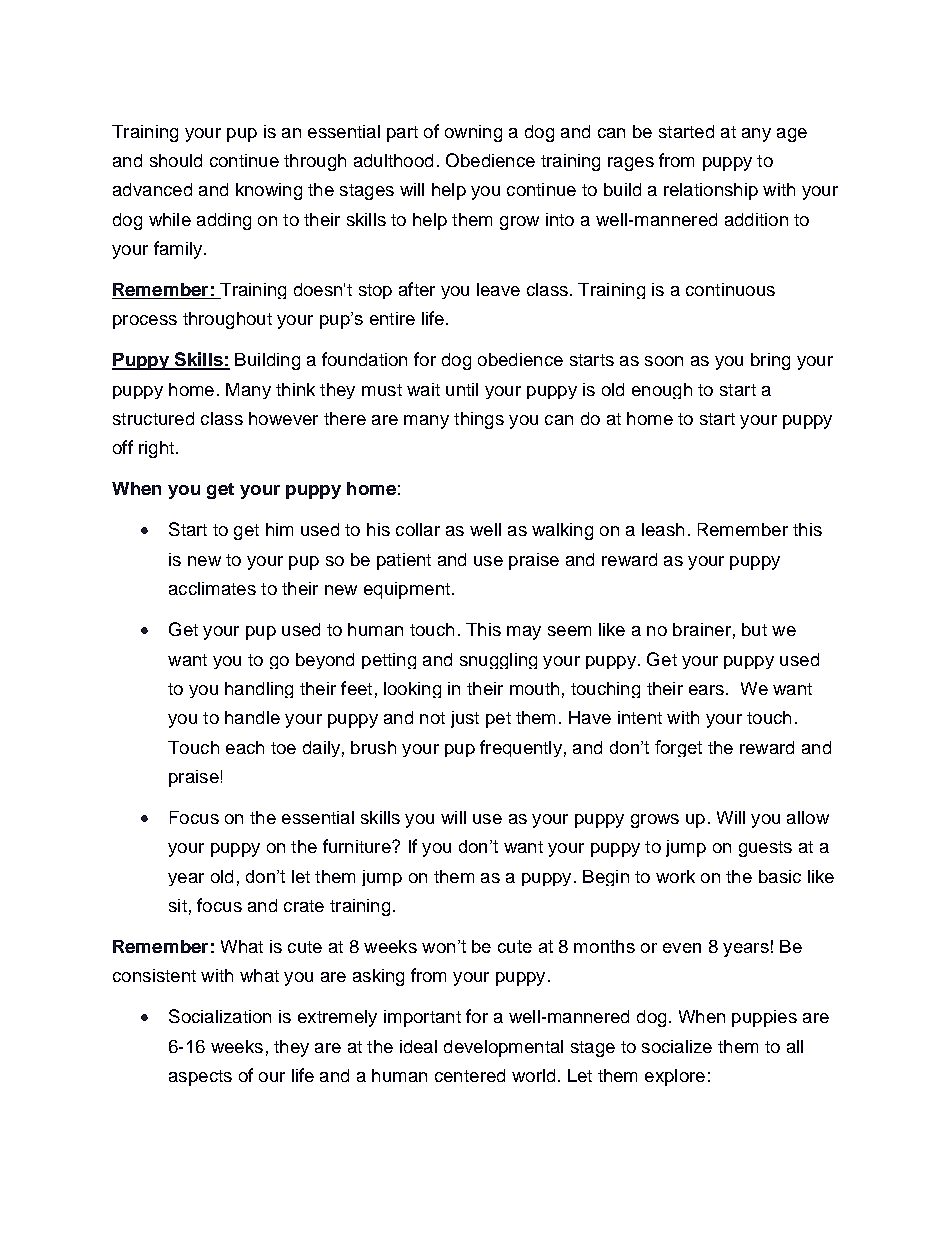 The width and height of the document is (952, 1233). What do you see at coordinates (473, 133) in the document?
I see `owning` at bounding box center [473, 133].
